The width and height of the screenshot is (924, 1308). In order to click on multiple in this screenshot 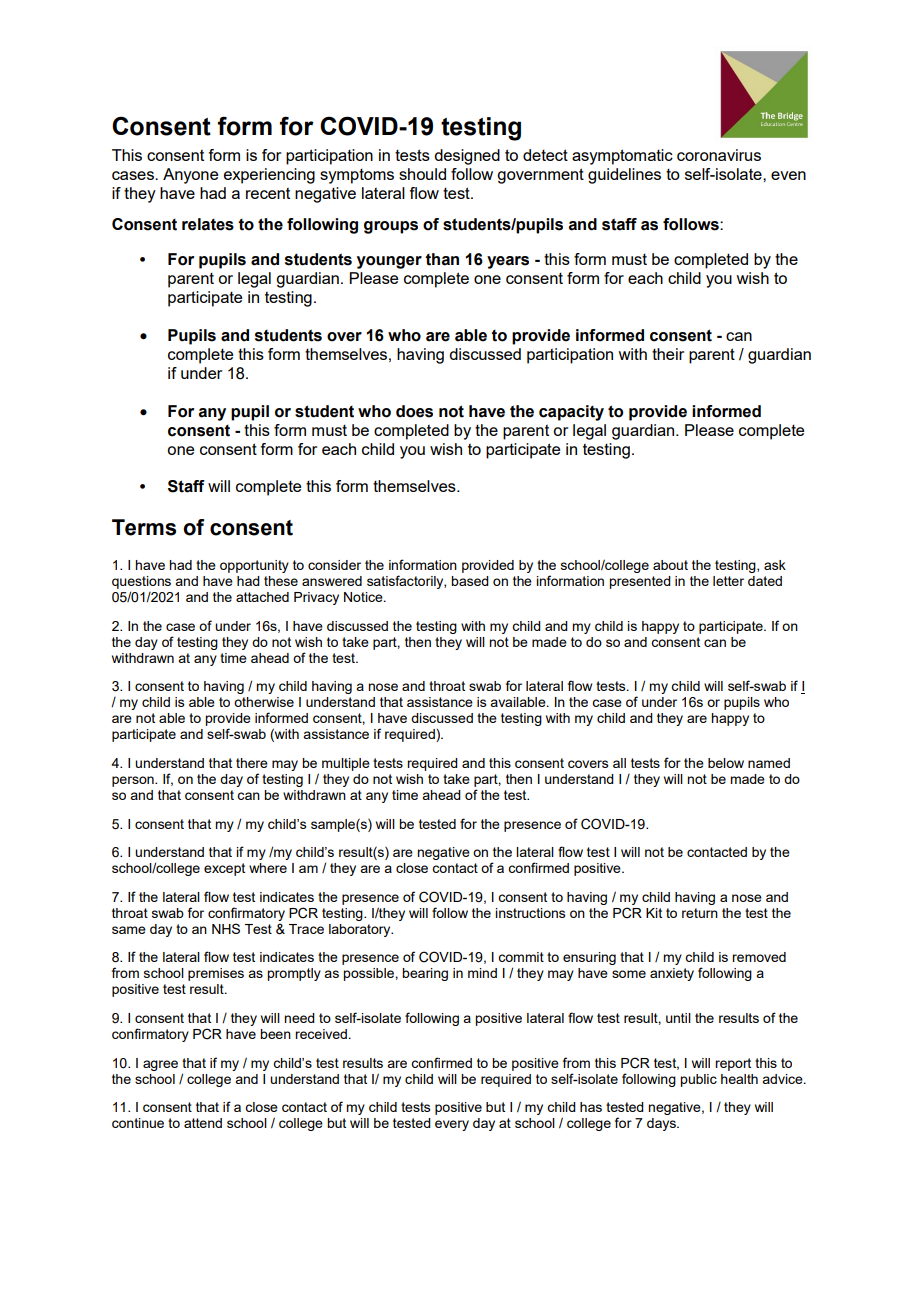, I will do `click(346, 764)`.
